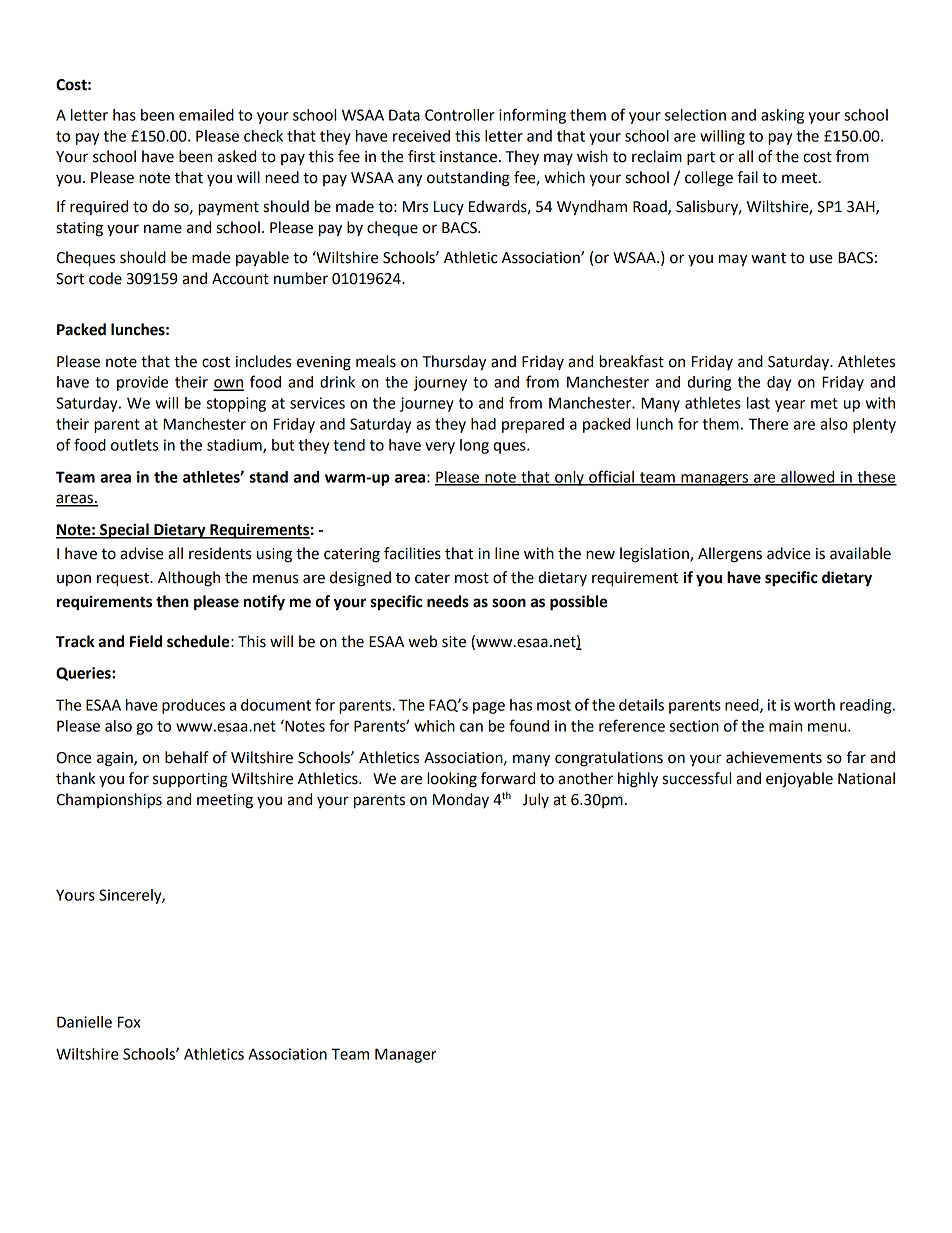 This screenshot has height=1233, width=952. I want to click on supporting, so click(190, 780).
